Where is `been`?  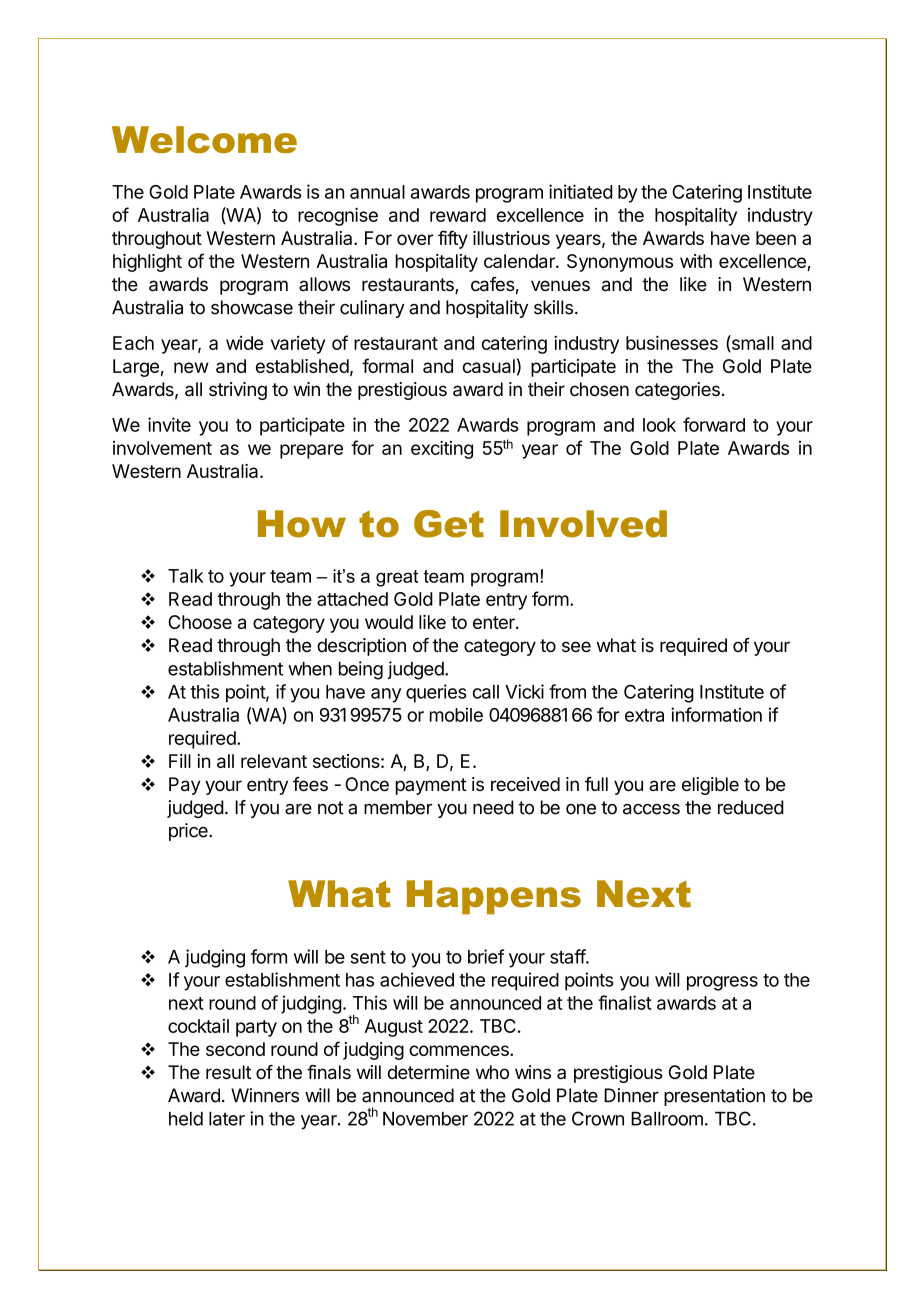
been is located at coordinates (776, 238).
